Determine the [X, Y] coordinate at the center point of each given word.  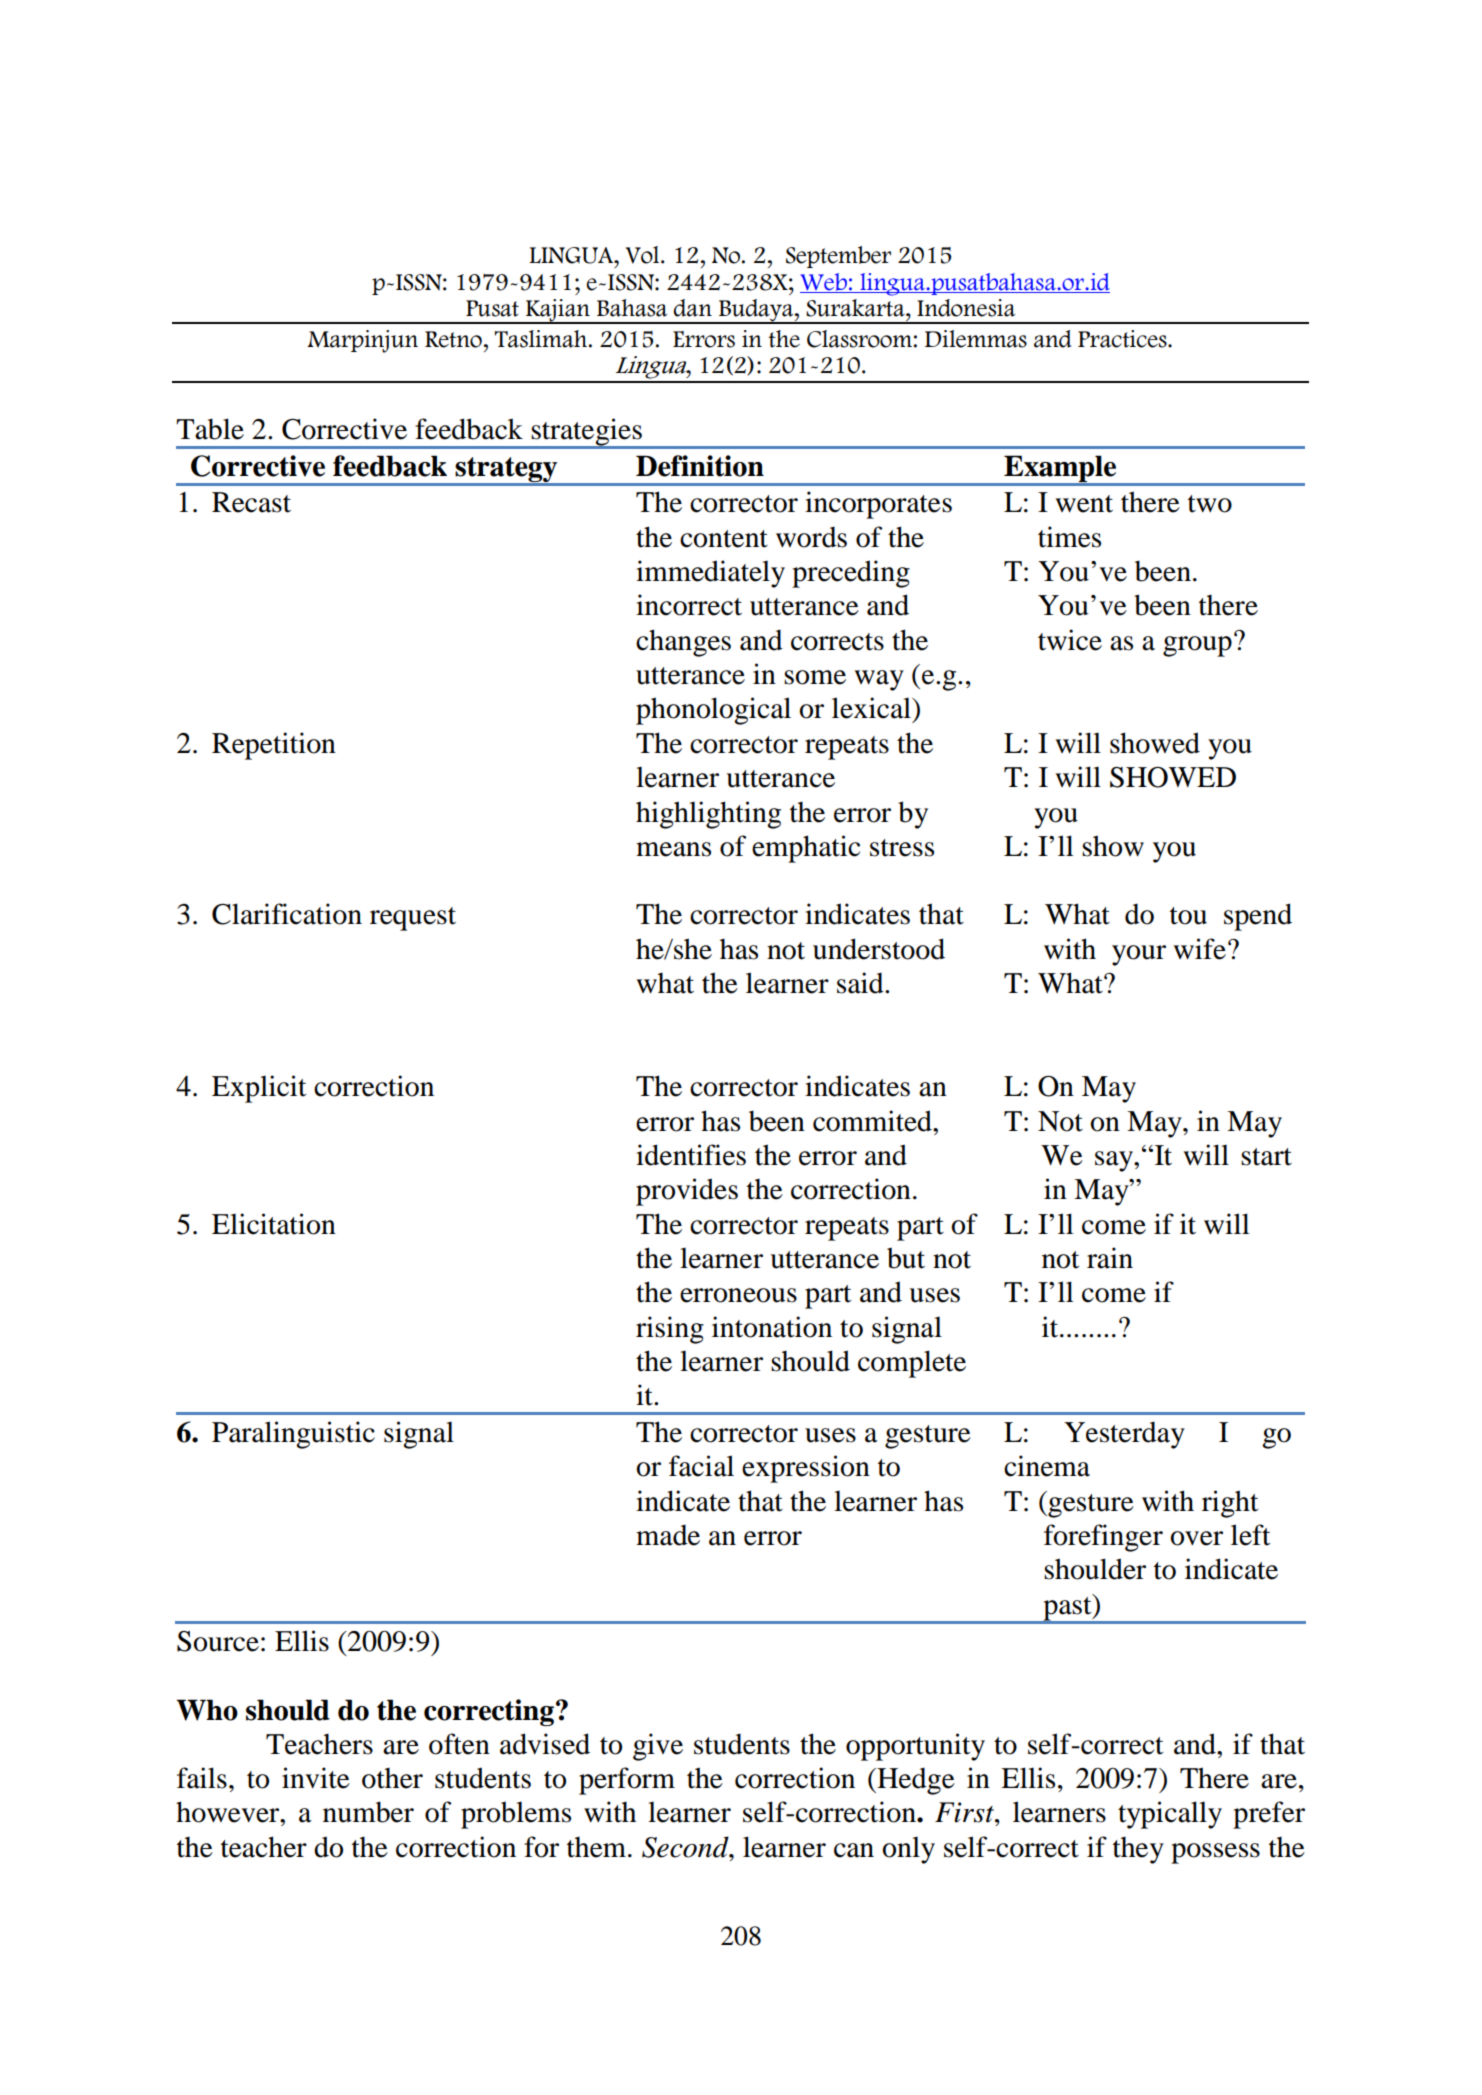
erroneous [738, 1295]
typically [1170, 1815]
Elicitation [274, 1224]
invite [316, 1778]
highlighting [708, 815]
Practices [1123, 339]
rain [1110, 1258]
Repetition [274, 746]
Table [210, 429]
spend [1258, 917]
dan [692, 308]
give [658, 1747]
